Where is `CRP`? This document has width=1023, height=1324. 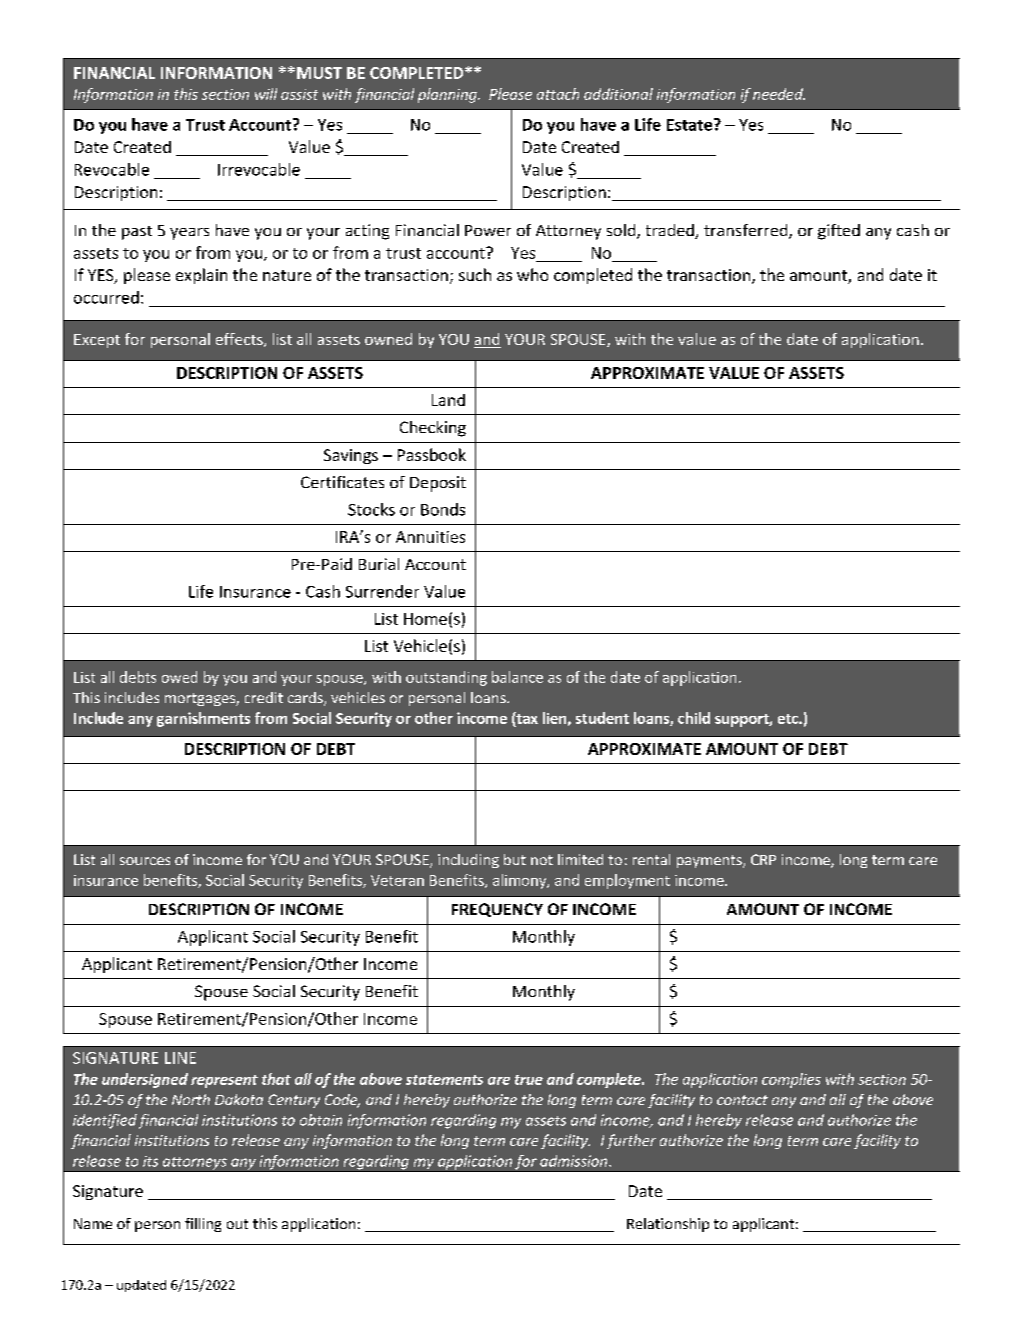 CRP is located at coordinates (763, 859).
